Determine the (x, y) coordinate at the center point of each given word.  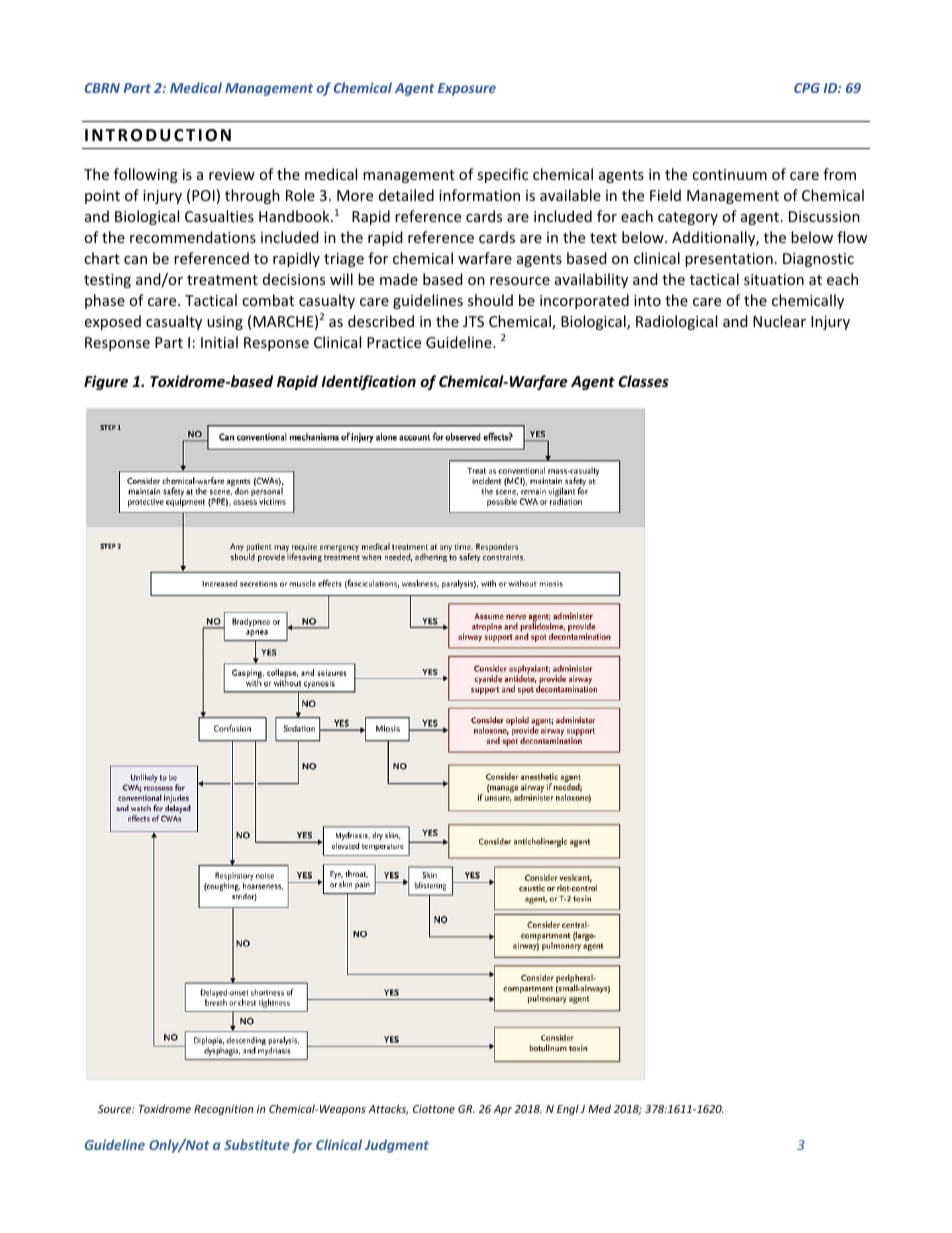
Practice (394, 342)
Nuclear (779, 321)
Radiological (676, 322)
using (225, 323)
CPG (807, 88)
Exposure (467, 89)
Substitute (257, 1144)
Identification (368, 382)
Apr (503, 1110)
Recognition (223, 1110)
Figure (106, 382)
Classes (644, 381)
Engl (568, 1109)
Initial (219, 342)
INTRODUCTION (158, 135)
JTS (473, 321)
